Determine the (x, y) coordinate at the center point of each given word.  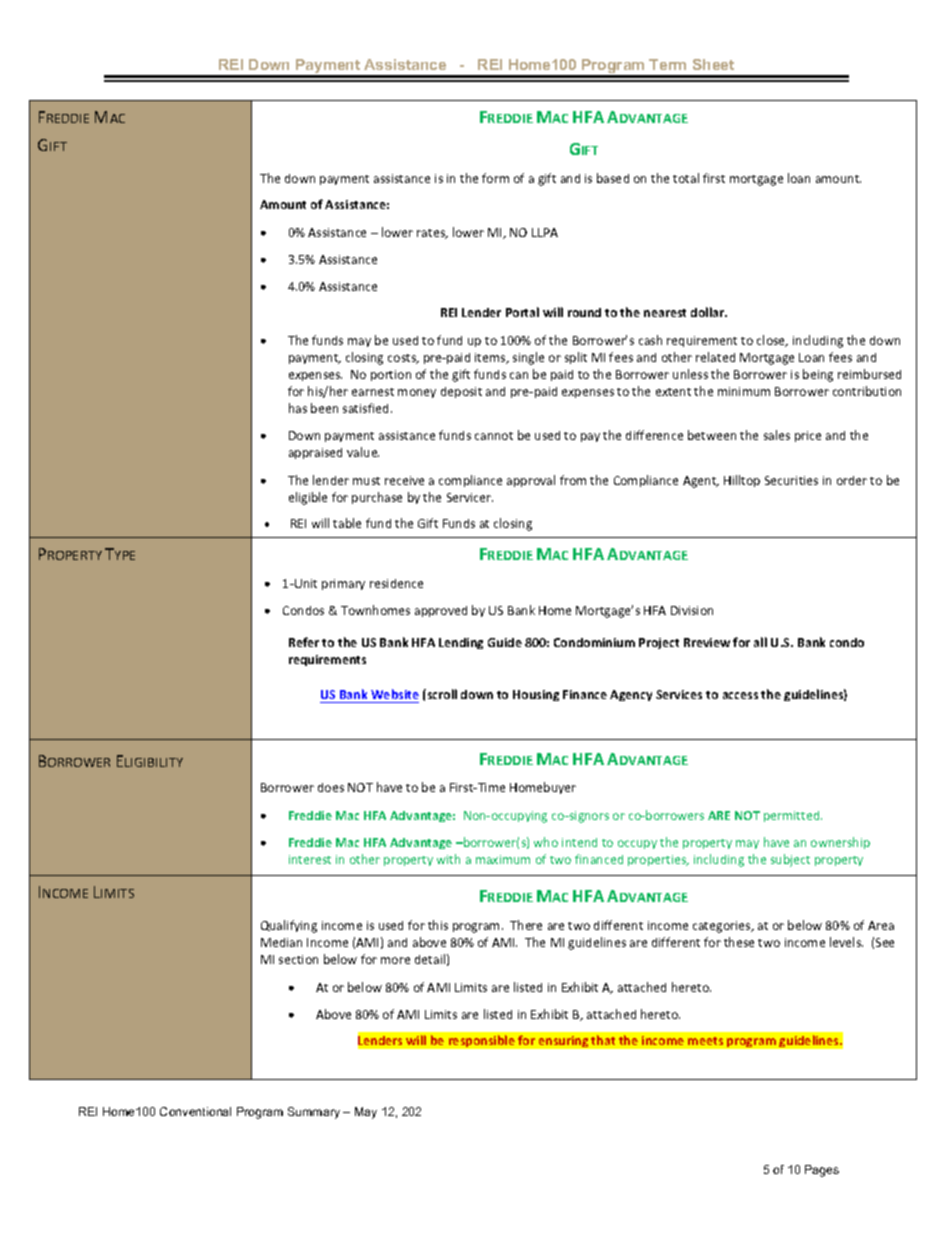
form (495, 178)
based (613, 178)
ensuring (563, 1041)
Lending (461, 643)
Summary (314, 1113)
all (760, 642)
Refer (304, 642)
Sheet (713, 64)
